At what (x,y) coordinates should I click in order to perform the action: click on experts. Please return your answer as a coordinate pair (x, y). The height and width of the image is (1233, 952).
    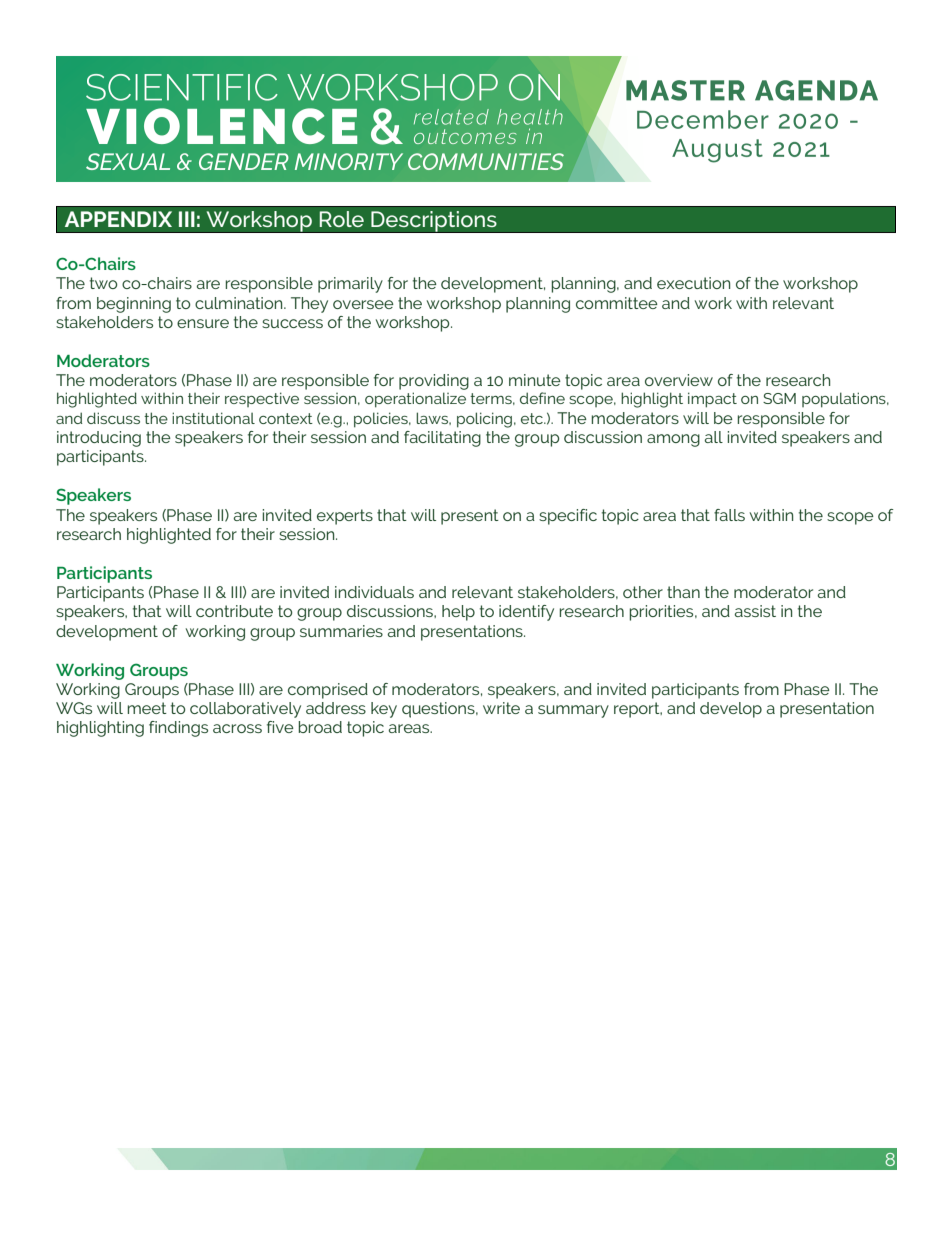
    Looking at the image, I should click on (345, 517).
